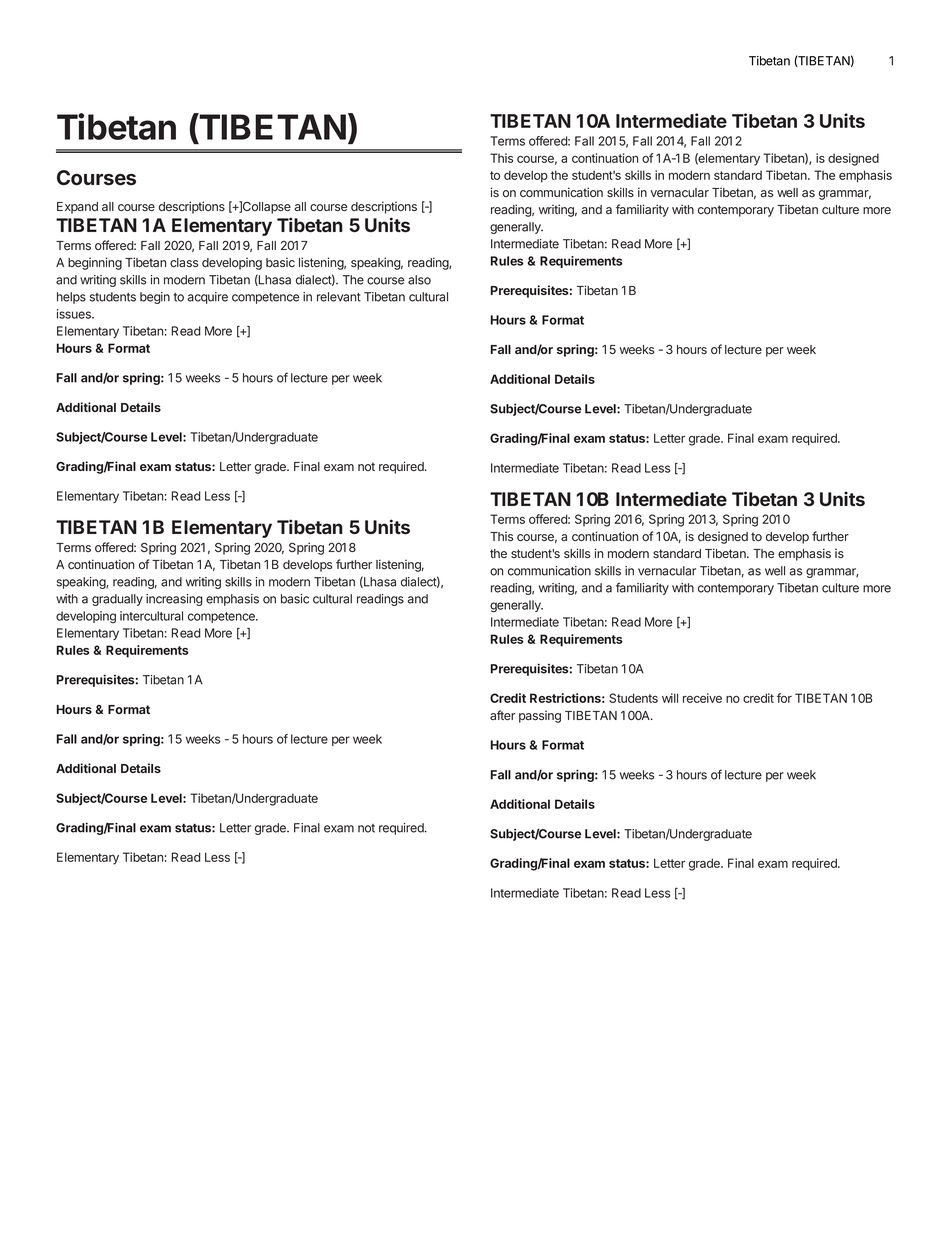  What do you see at coordinates (117, 600) in the screenshot?
I see `gradually` at bounding box center [117, 600].
